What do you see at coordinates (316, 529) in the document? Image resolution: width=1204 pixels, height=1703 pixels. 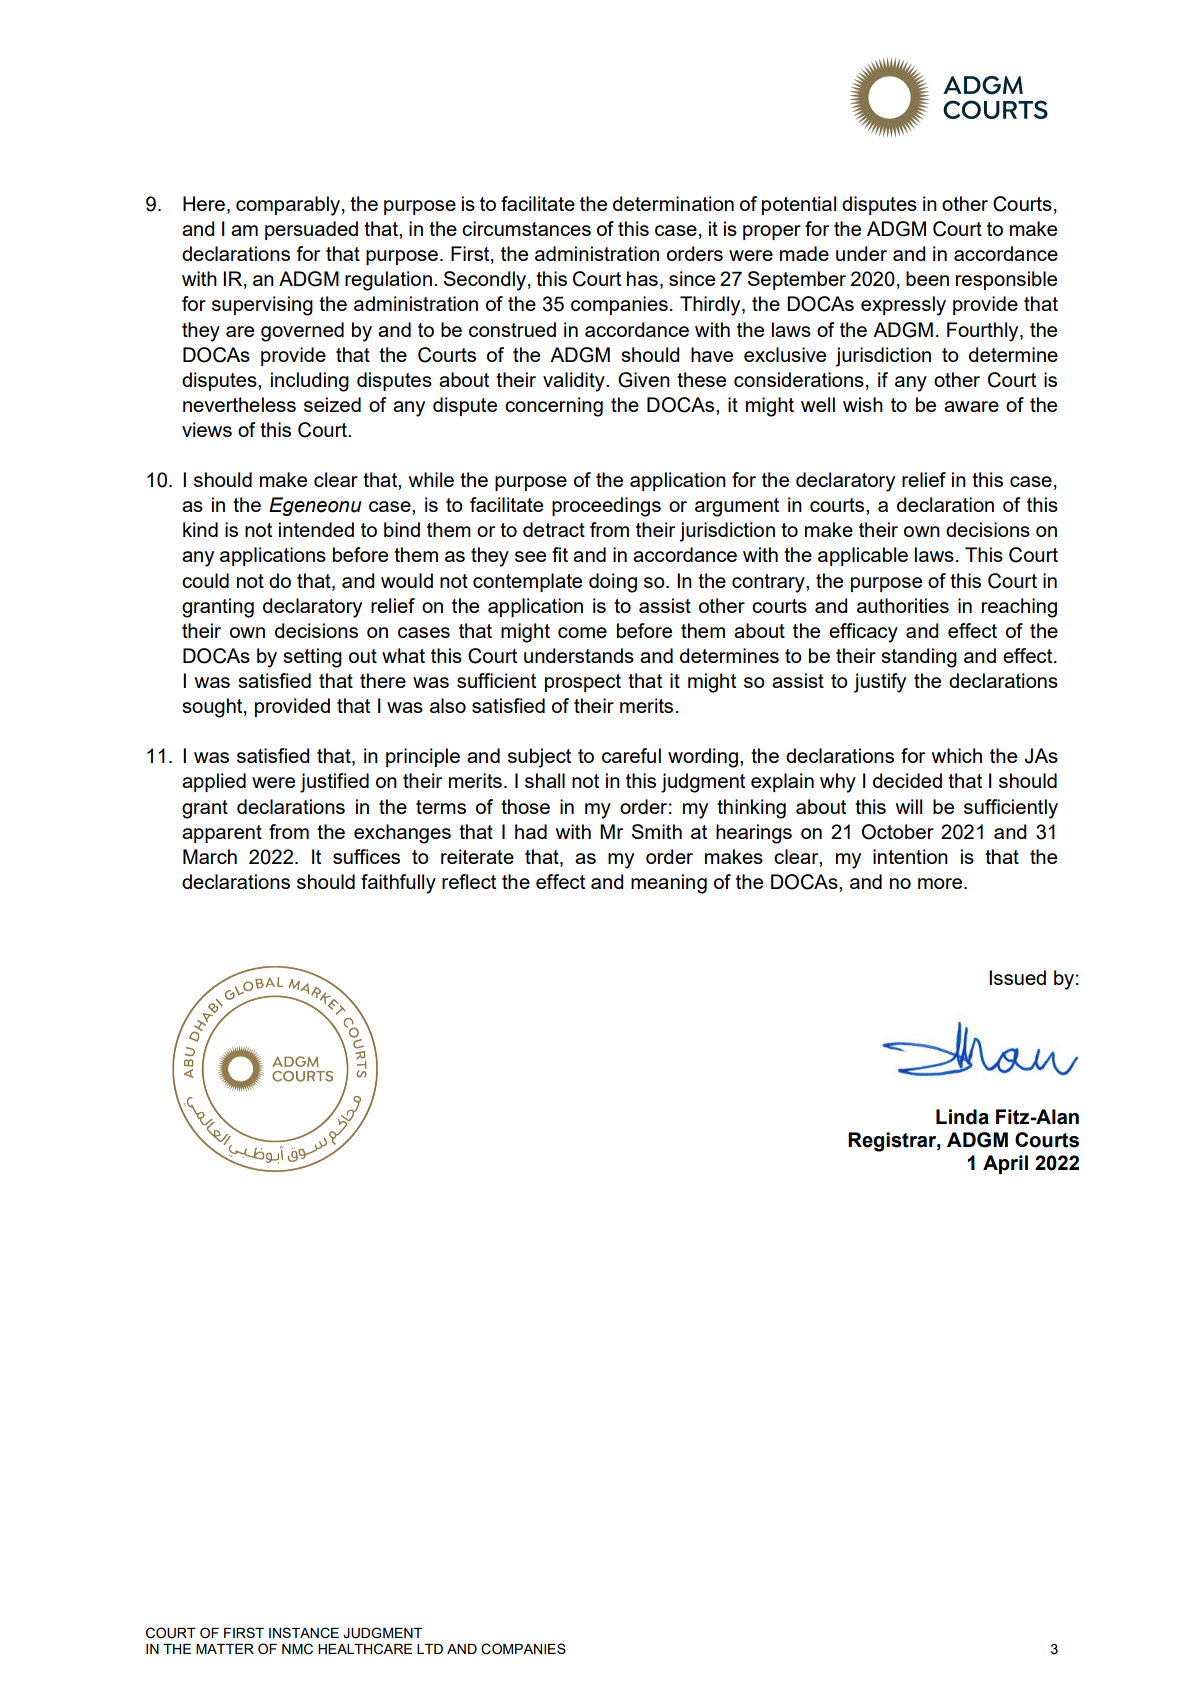 I see `intended` at bounding box center [316, 529].
